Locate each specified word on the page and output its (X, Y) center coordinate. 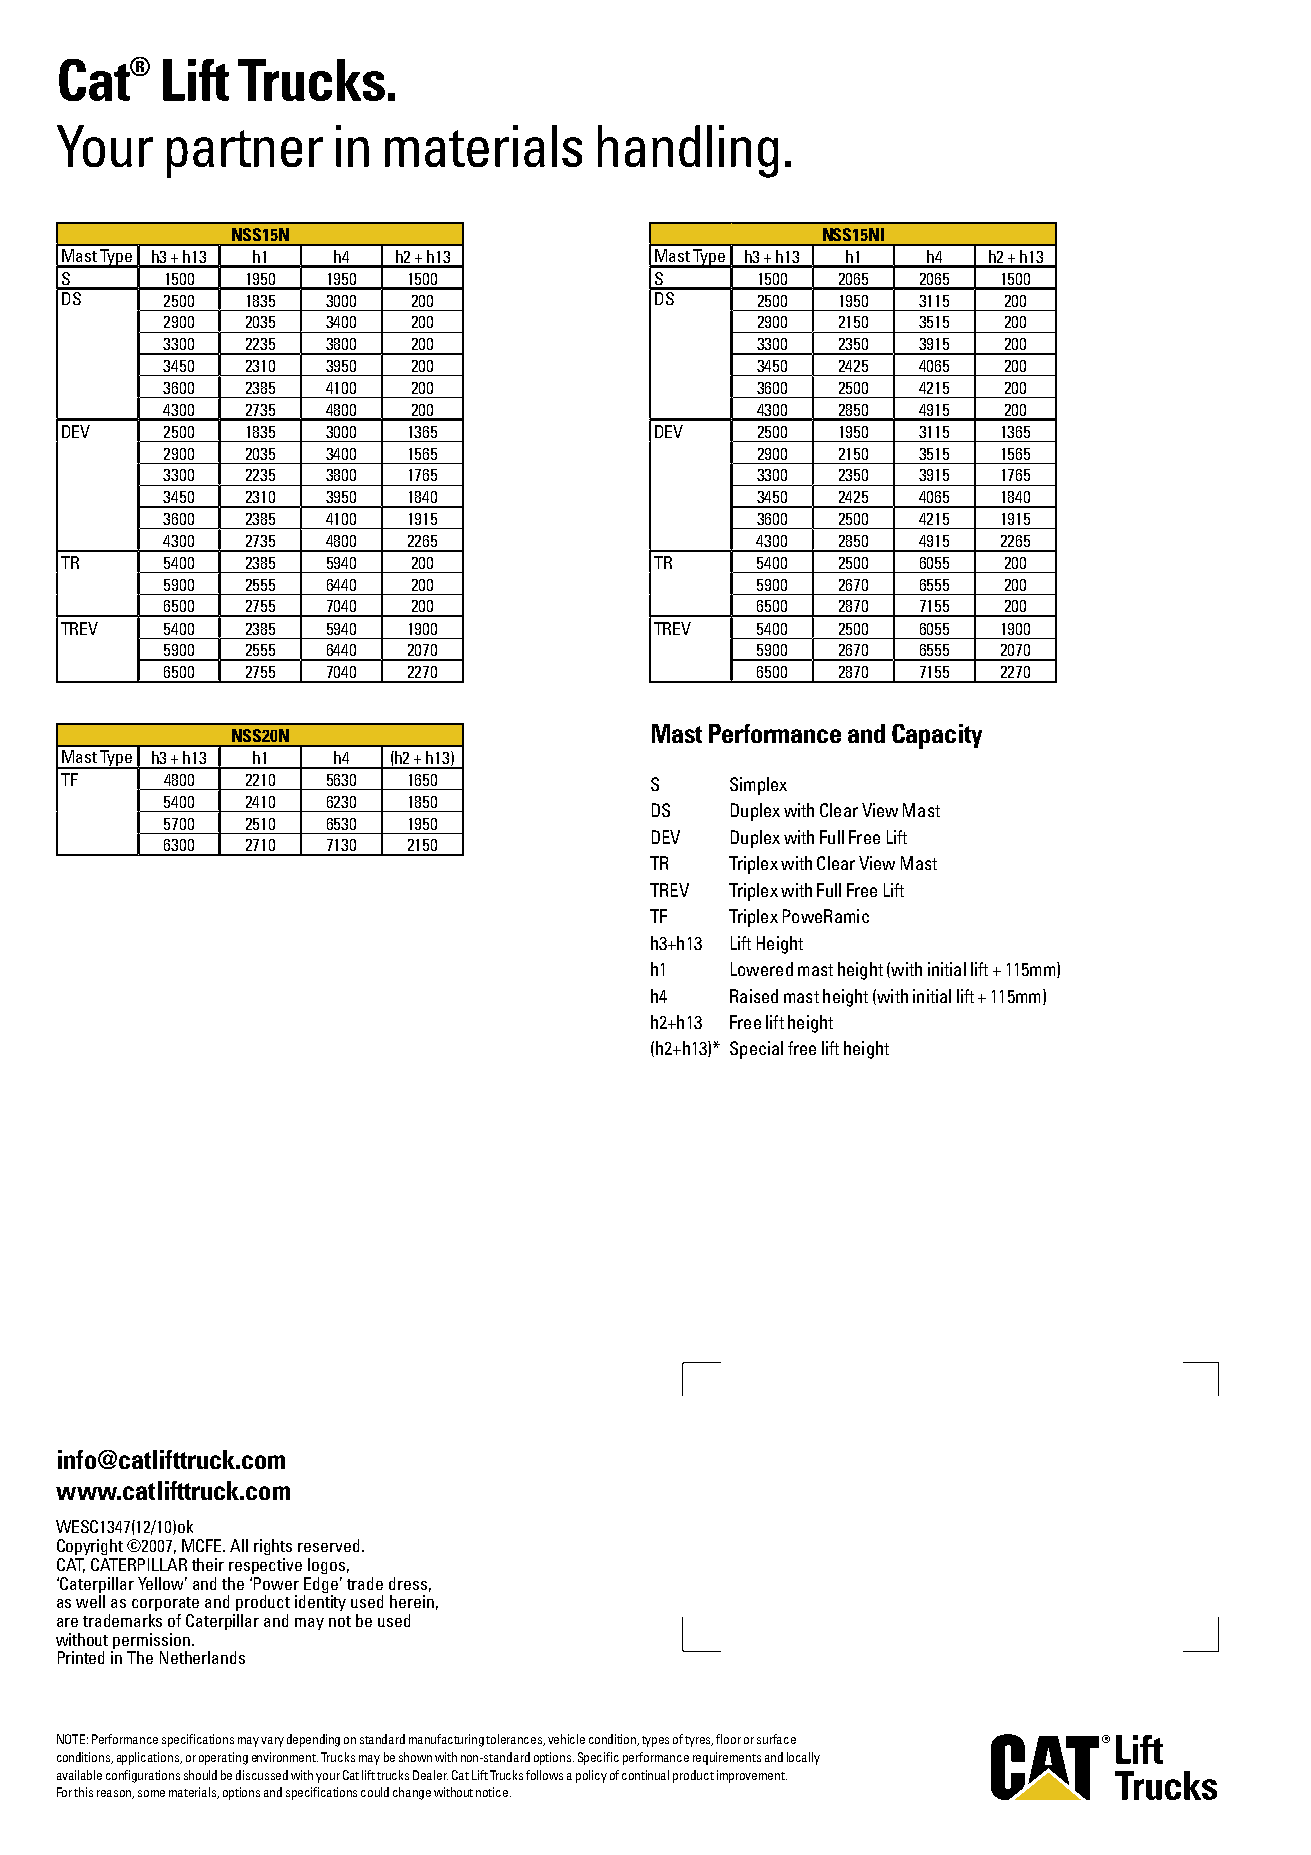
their (208, 1564)
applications (149, 1758)
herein (412, 1601)
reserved (328, 1545)
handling (688, 151)
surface (776, 1739)
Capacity (937, 736)
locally (803, 1758)
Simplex (758, 786)
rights (273, 1547)
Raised (754, 996)
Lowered (762, 969)
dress (408, 1583)
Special (756, 1050)
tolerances (515, 1740)
